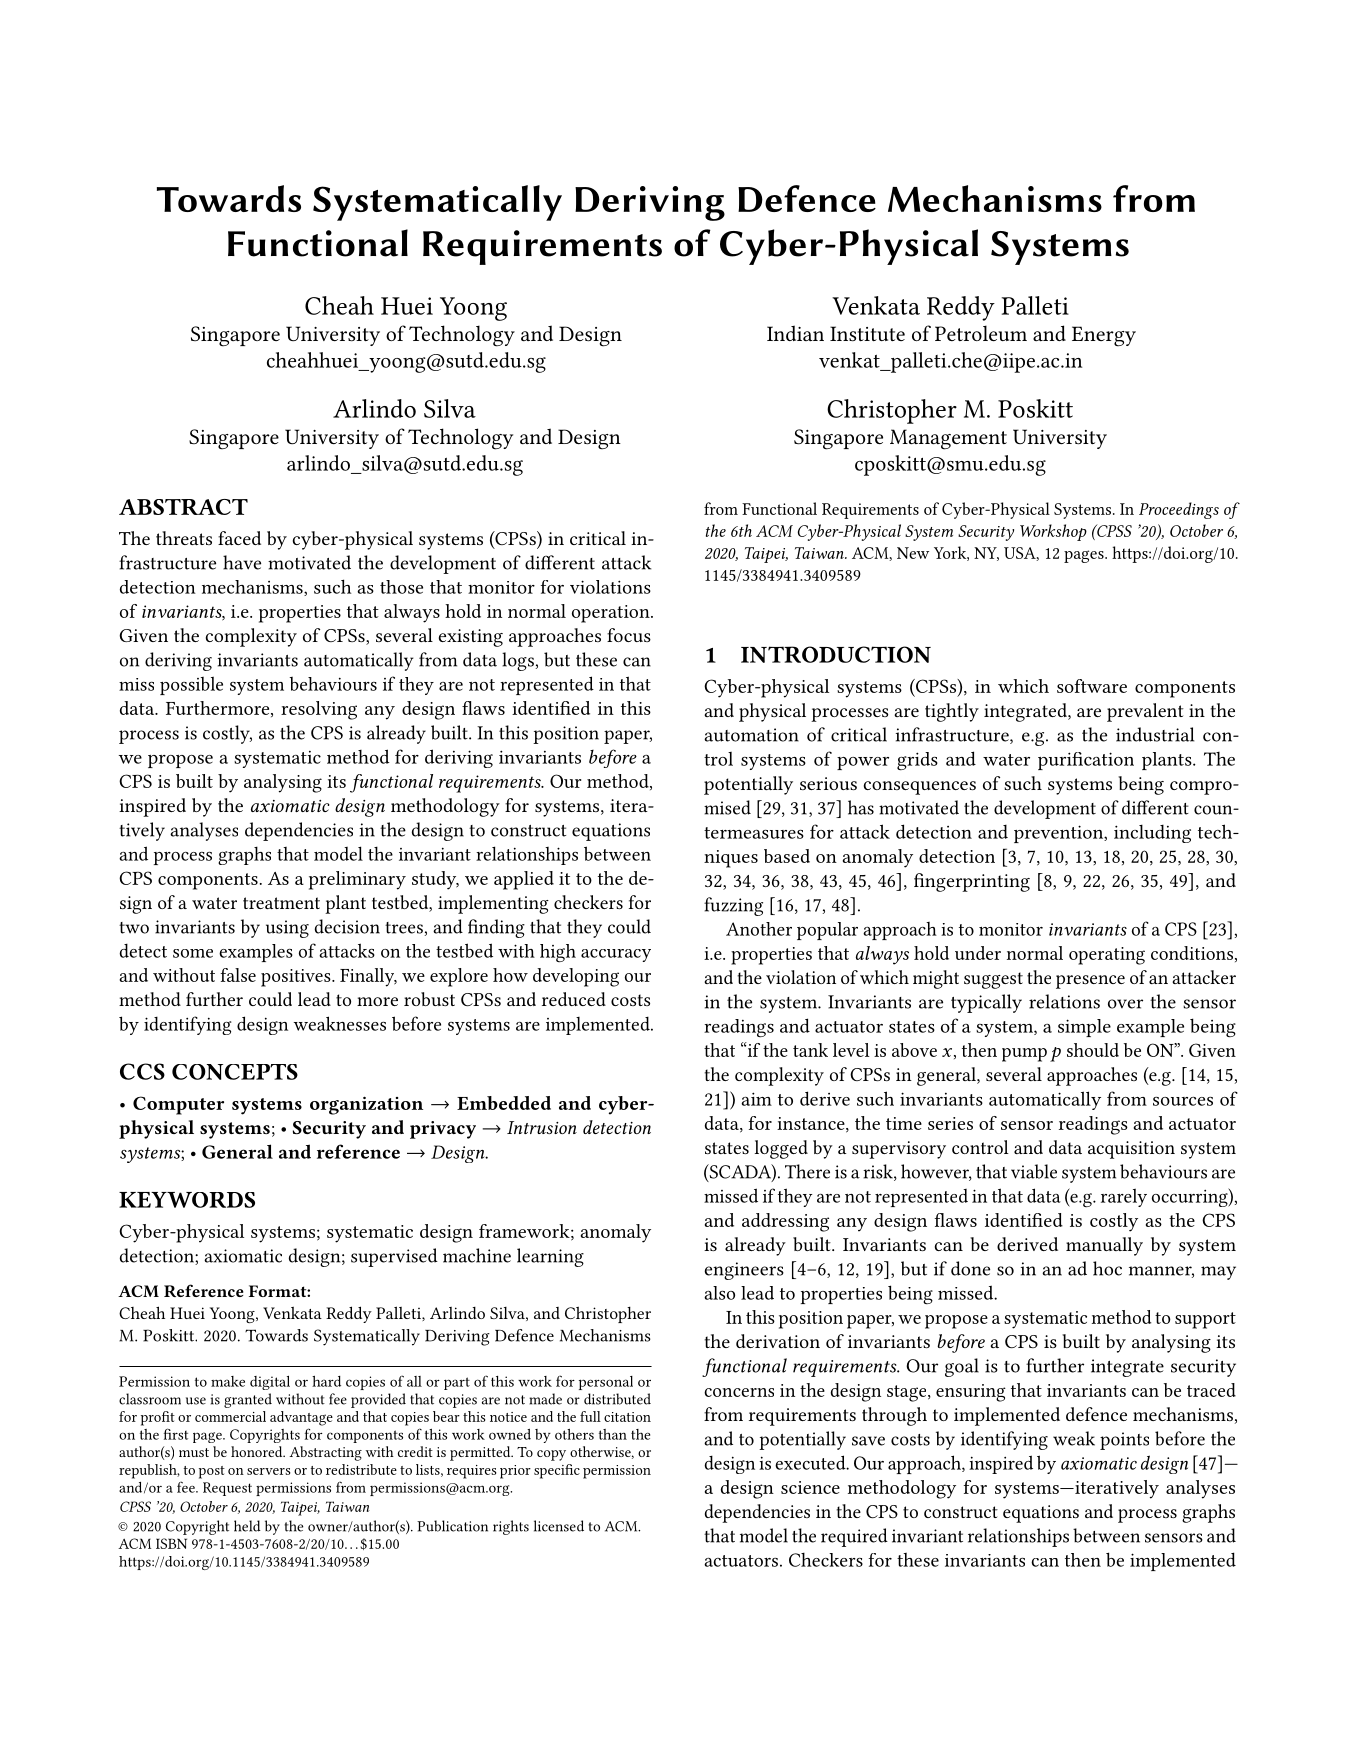 The image size is (1355, 1754). Describe the element at coordinates (247, 1526) in the screenshot. I see `held` at that location.
